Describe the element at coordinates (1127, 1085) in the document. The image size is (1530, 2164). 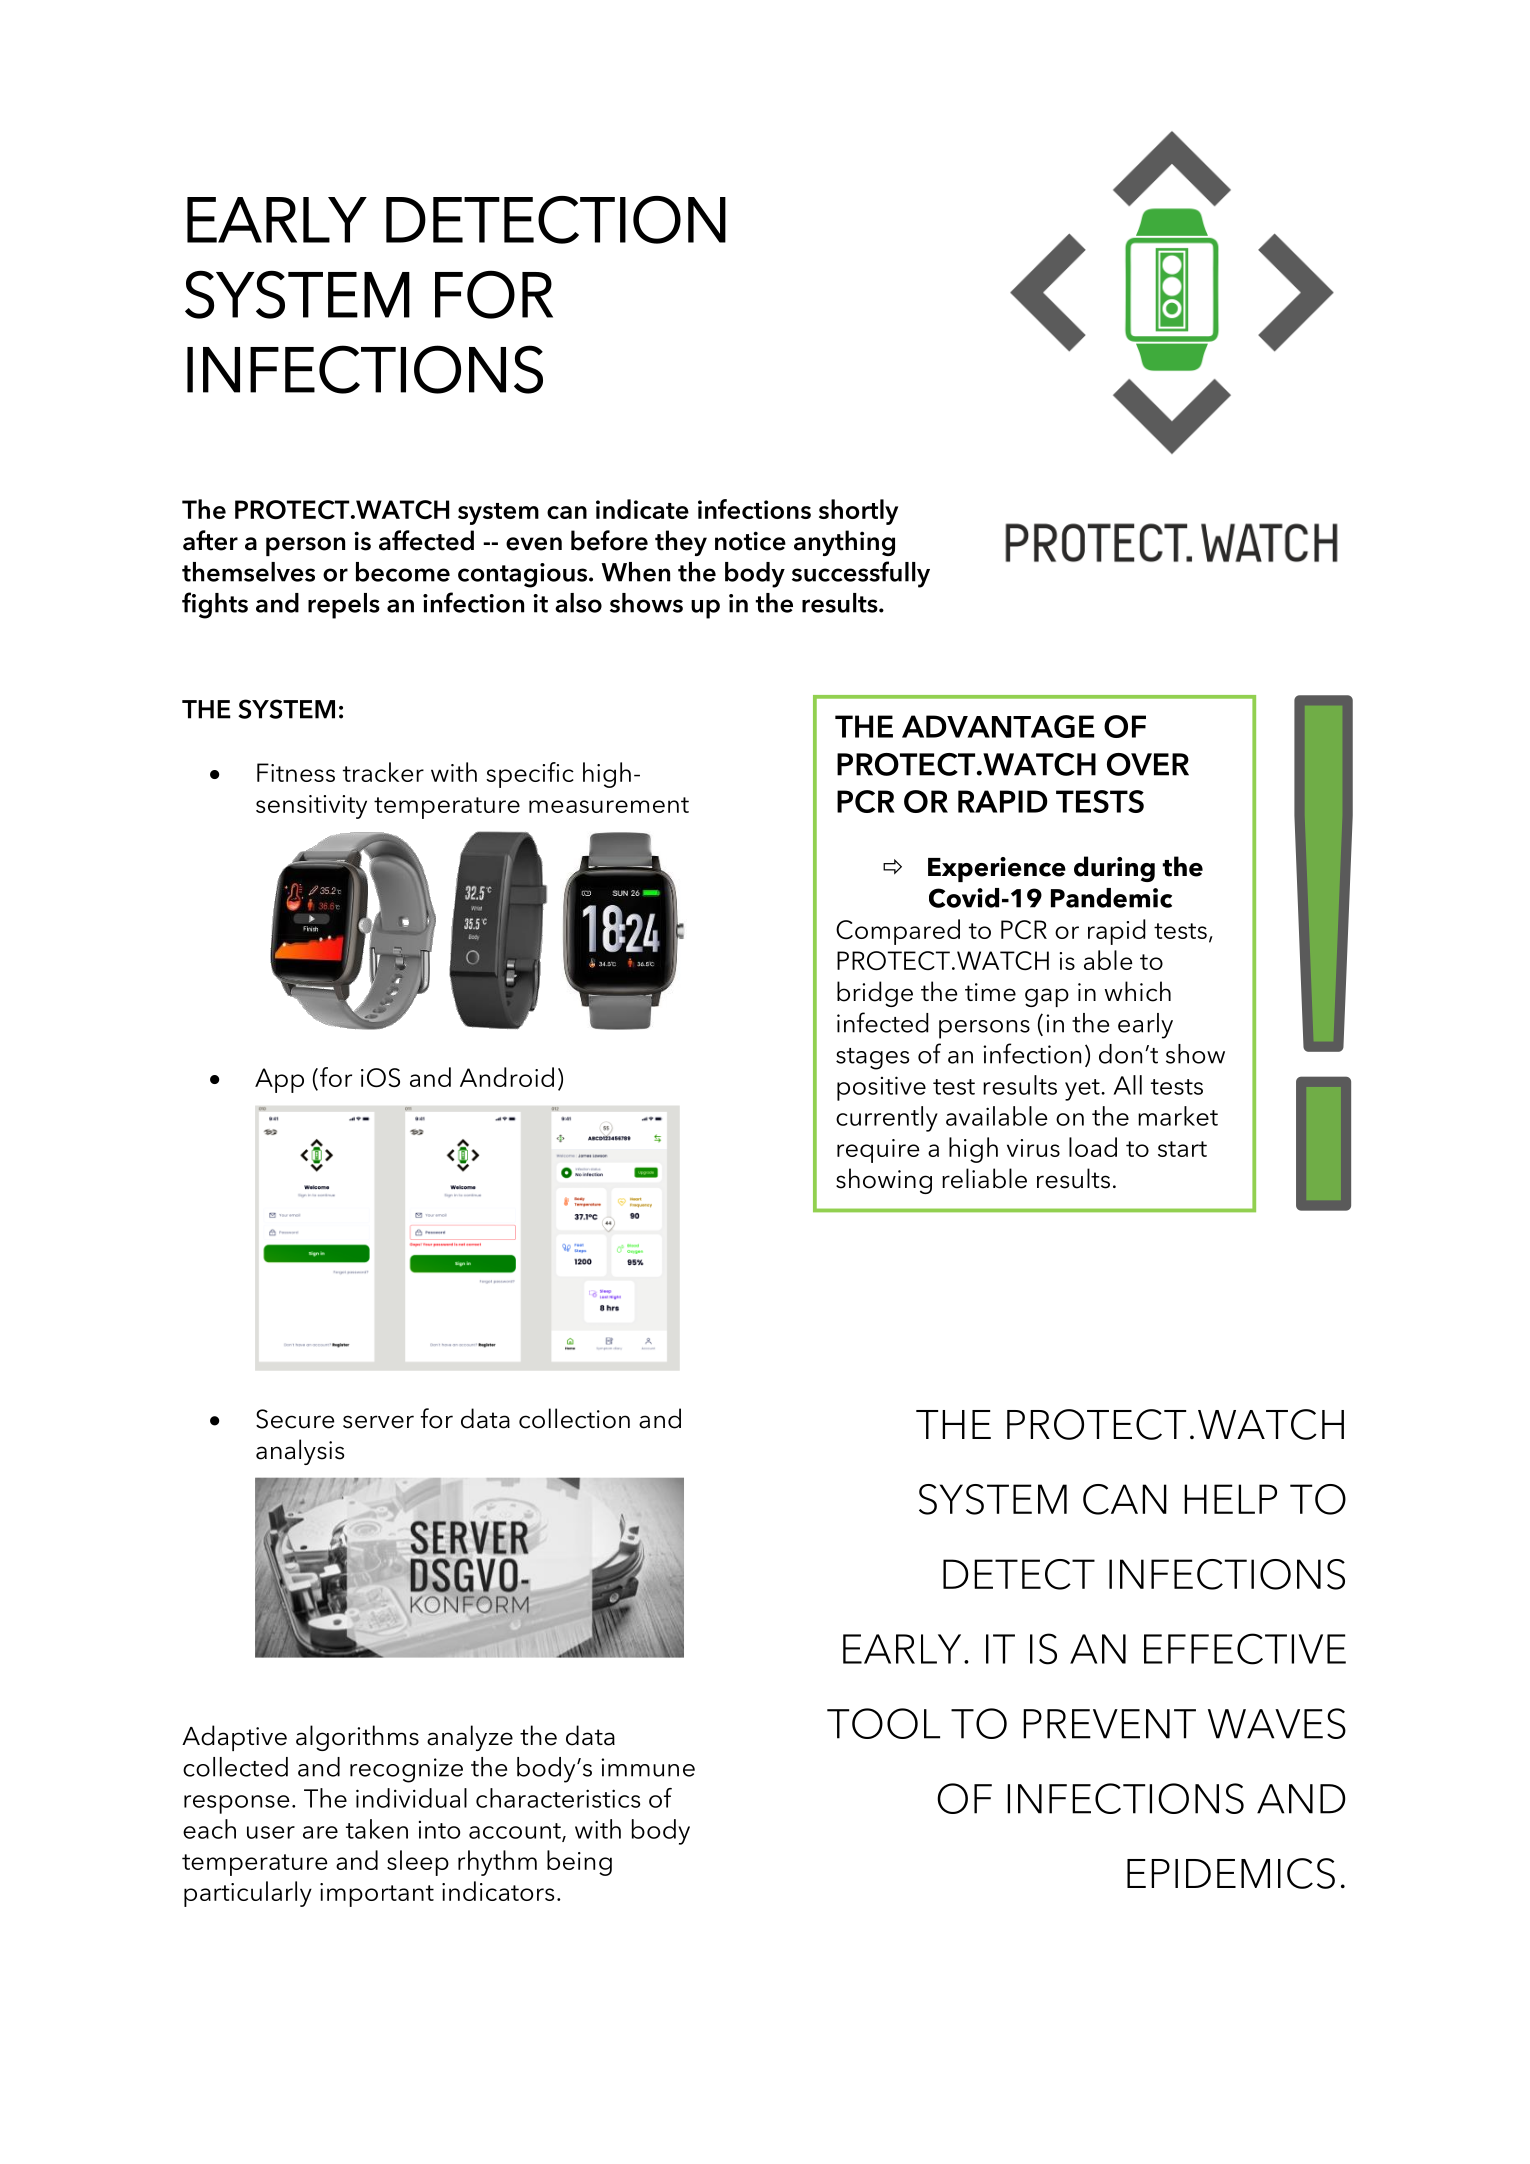
I see `All` at that location.
